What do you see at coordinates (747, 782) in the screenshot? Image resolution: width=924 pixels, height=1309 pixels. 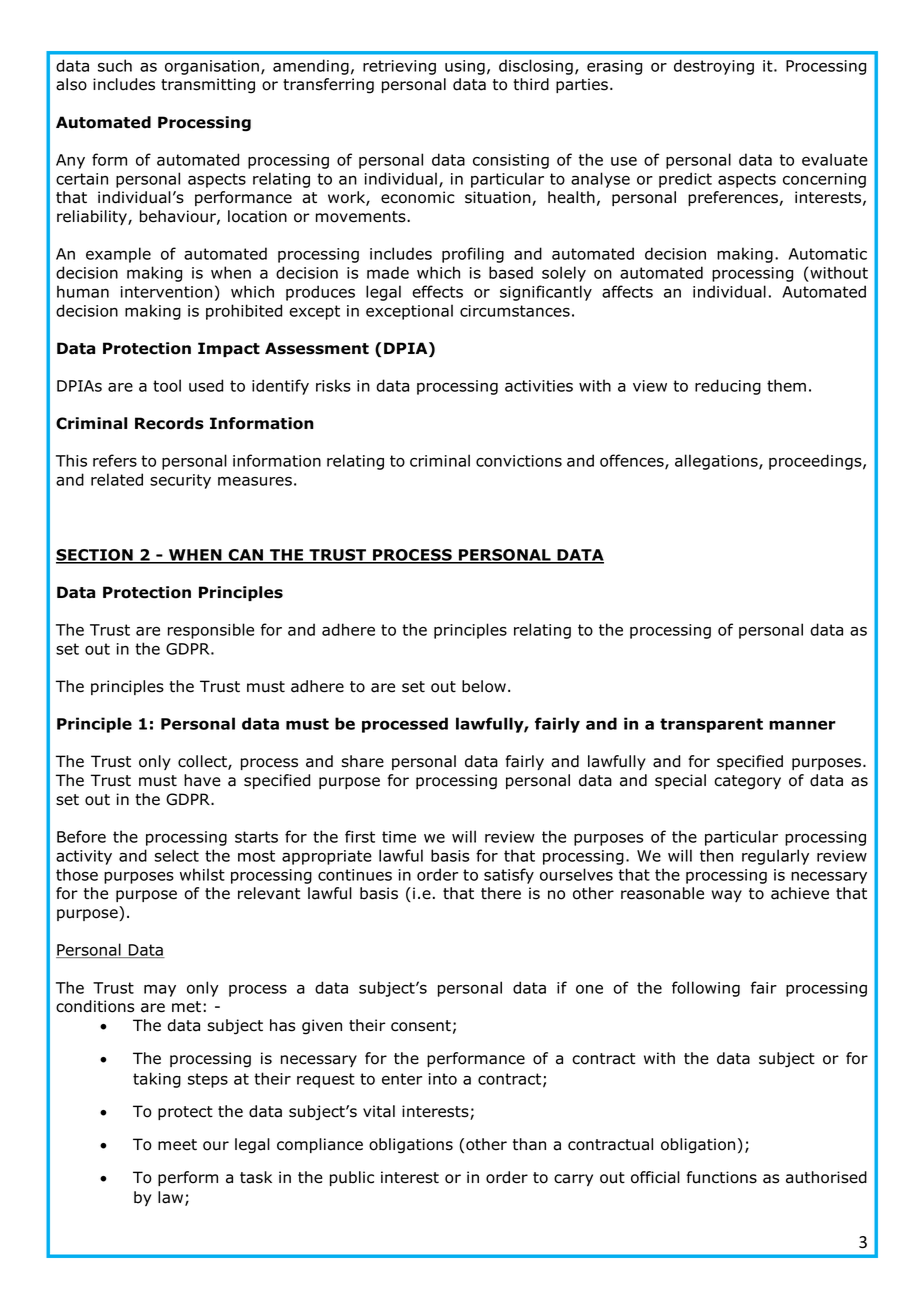 I see `category` at bounding box center [747, 782].
